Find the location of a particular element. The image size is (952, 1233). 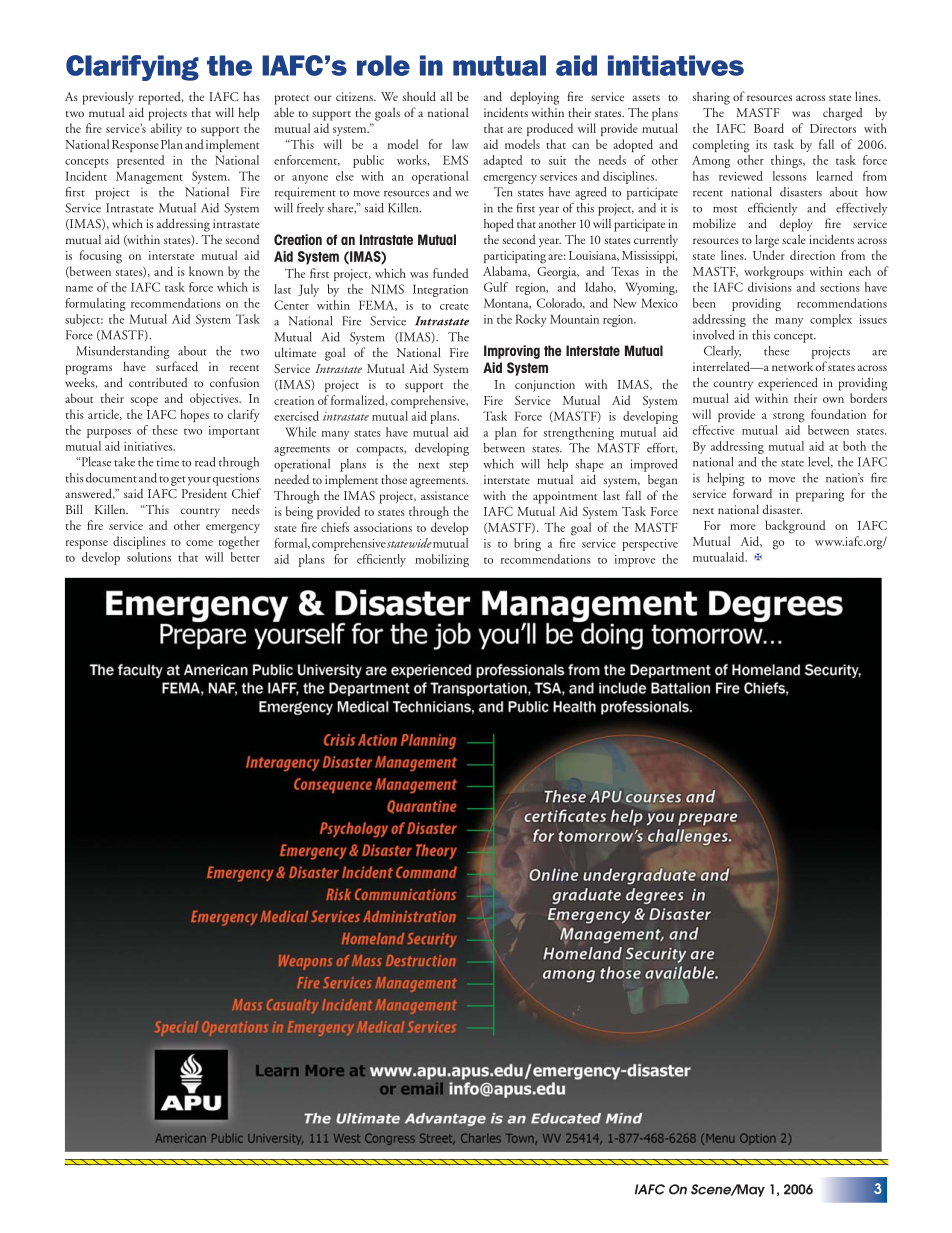

formulating is located at coordinates (96, 304).
